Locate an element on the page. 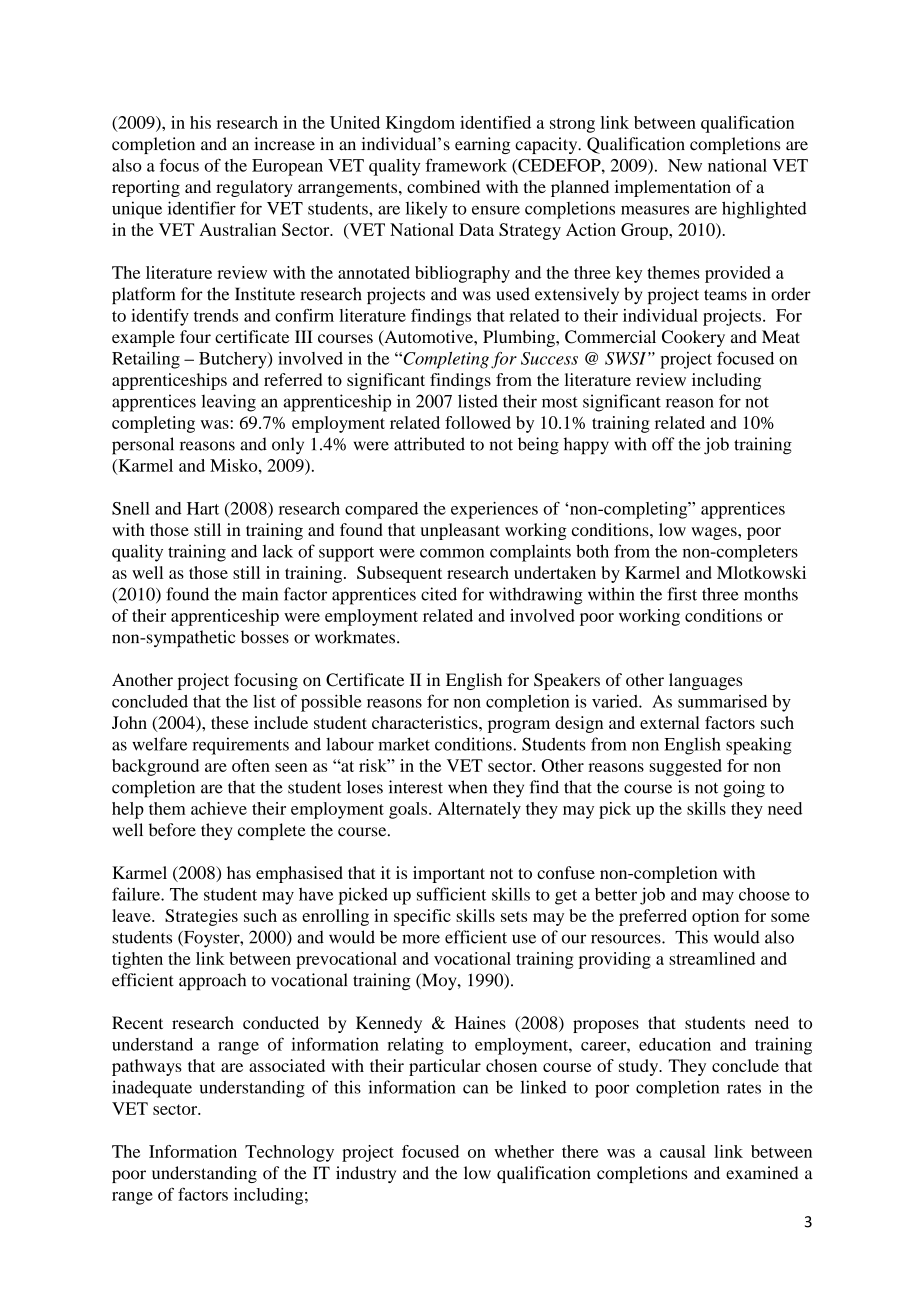 The width and height of the page is (924, 1308). regulatory is located at coordinates (254, 188).
